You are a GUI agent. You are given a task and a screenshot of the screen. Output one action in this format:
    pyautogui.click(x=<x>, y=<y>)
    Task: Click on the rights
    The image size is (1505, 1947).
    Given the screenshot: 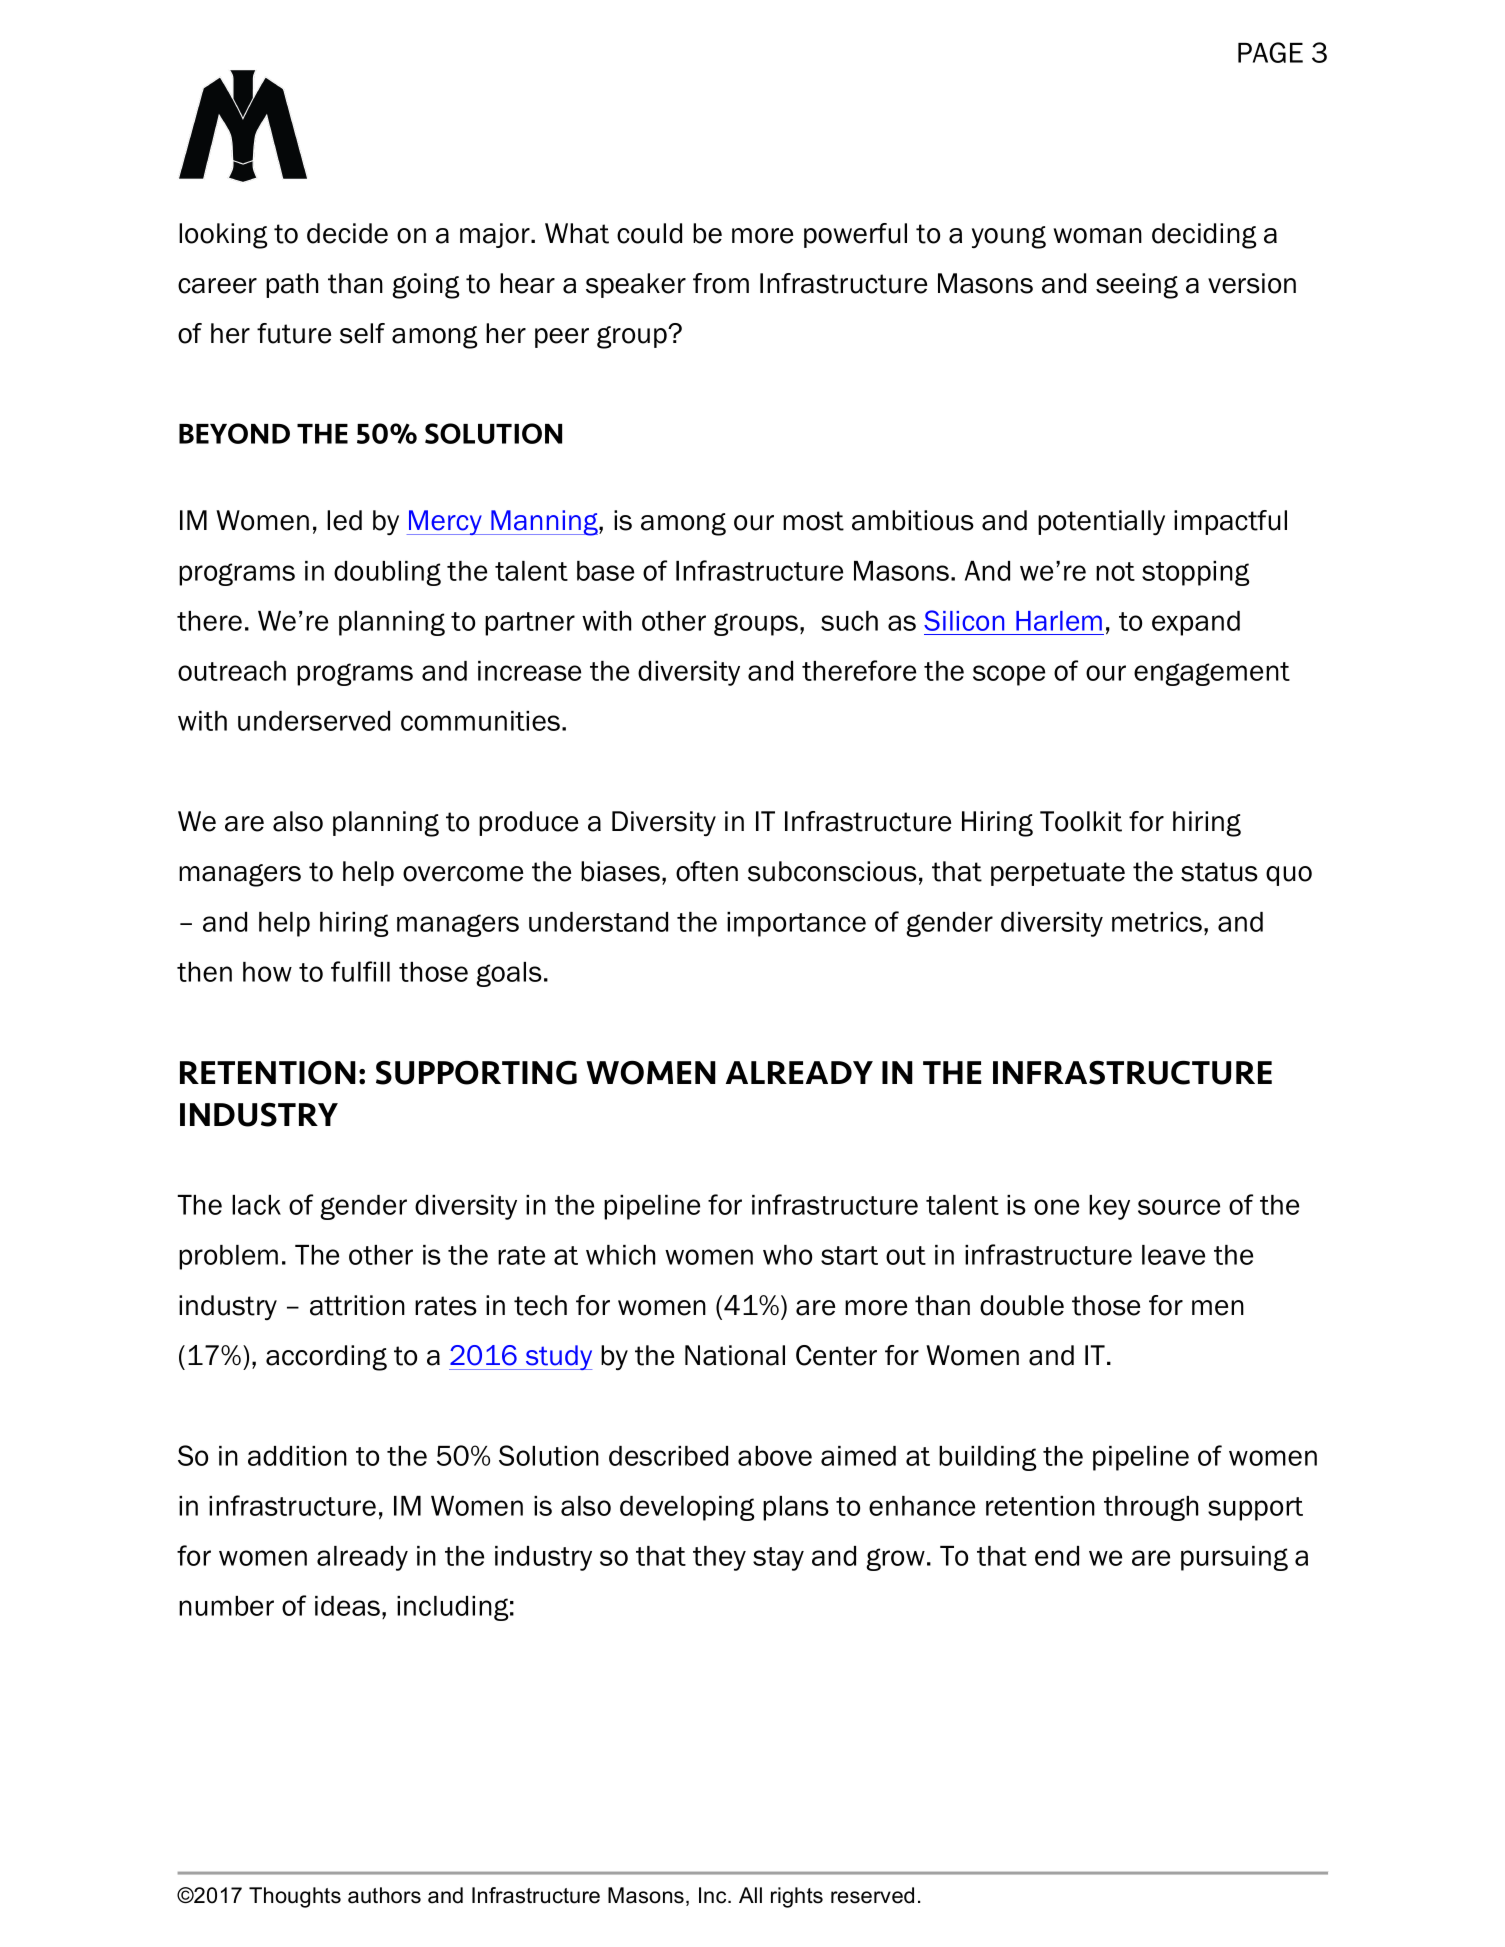 What is the action you would take?
    pyautogui.click(x=797, y=1897)
